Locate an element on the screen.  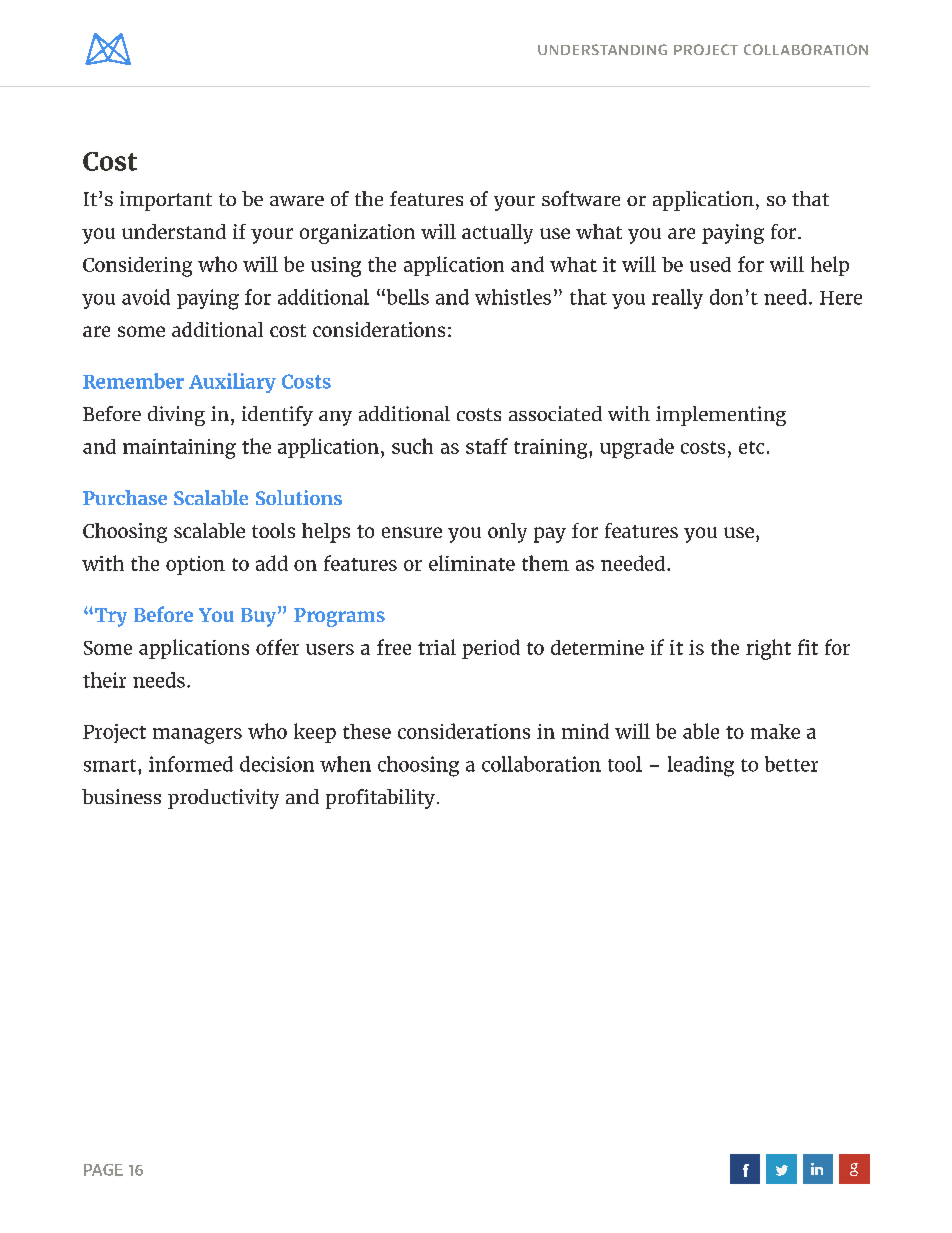
important is located at coordinates (166, 201).
